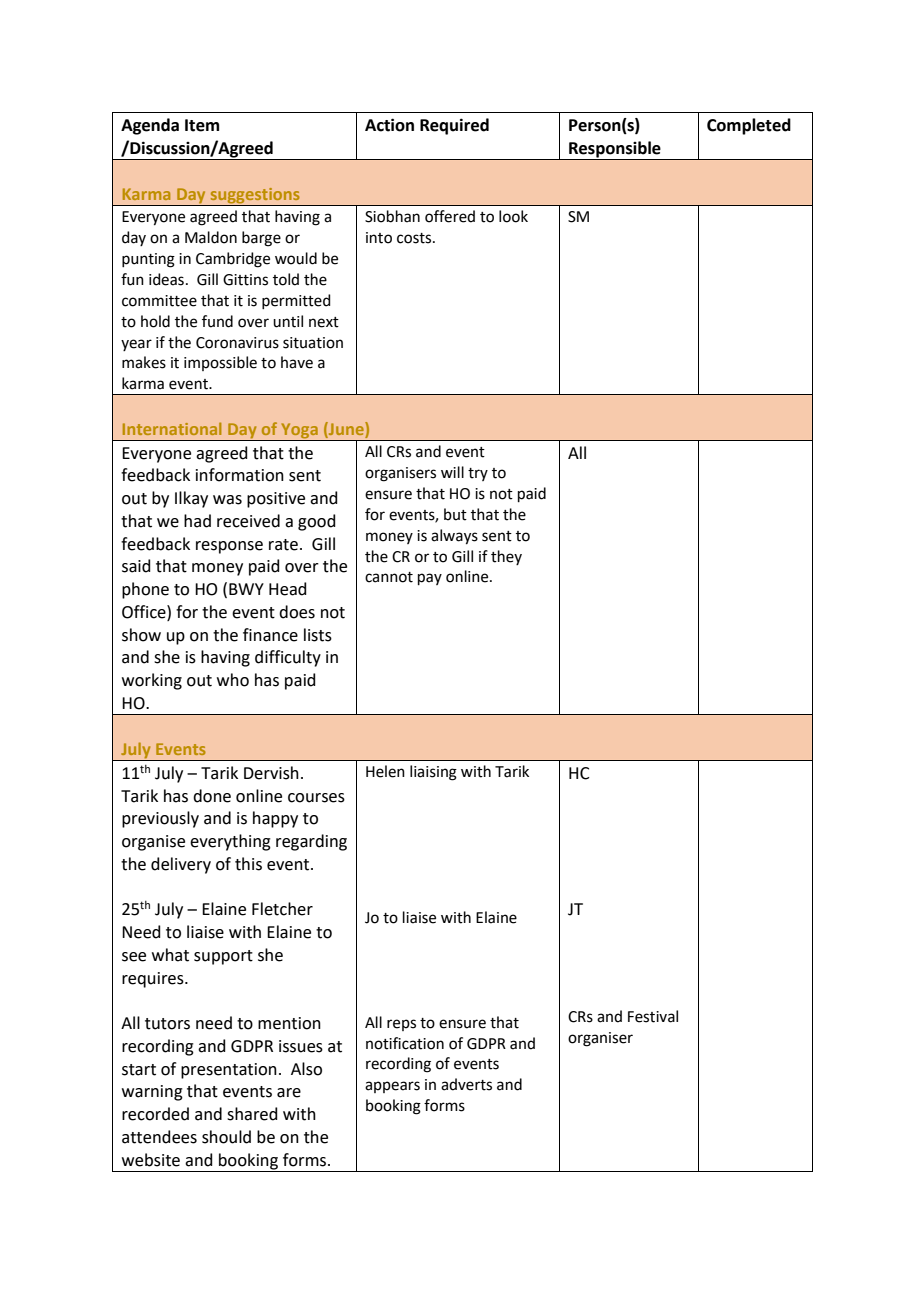  Describe the element at coordinates (466, 1084) in the page. I see `adverts` at that location.
